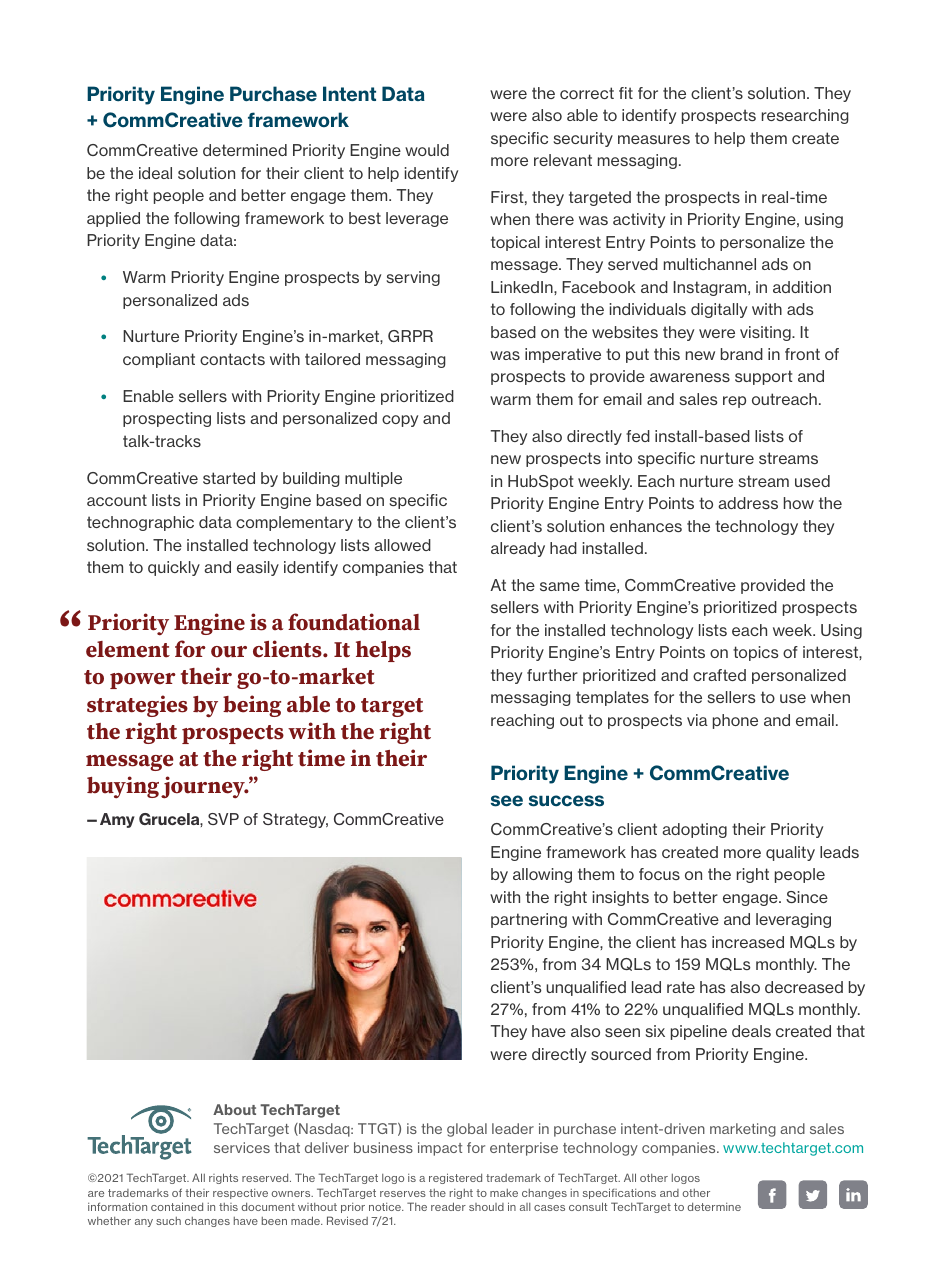 Image resolution: width=952 pixels, height=1270 pixels. What do you see at coordinates (427, 150) in the document?
I see `would` at bounding box center [427, 150].
